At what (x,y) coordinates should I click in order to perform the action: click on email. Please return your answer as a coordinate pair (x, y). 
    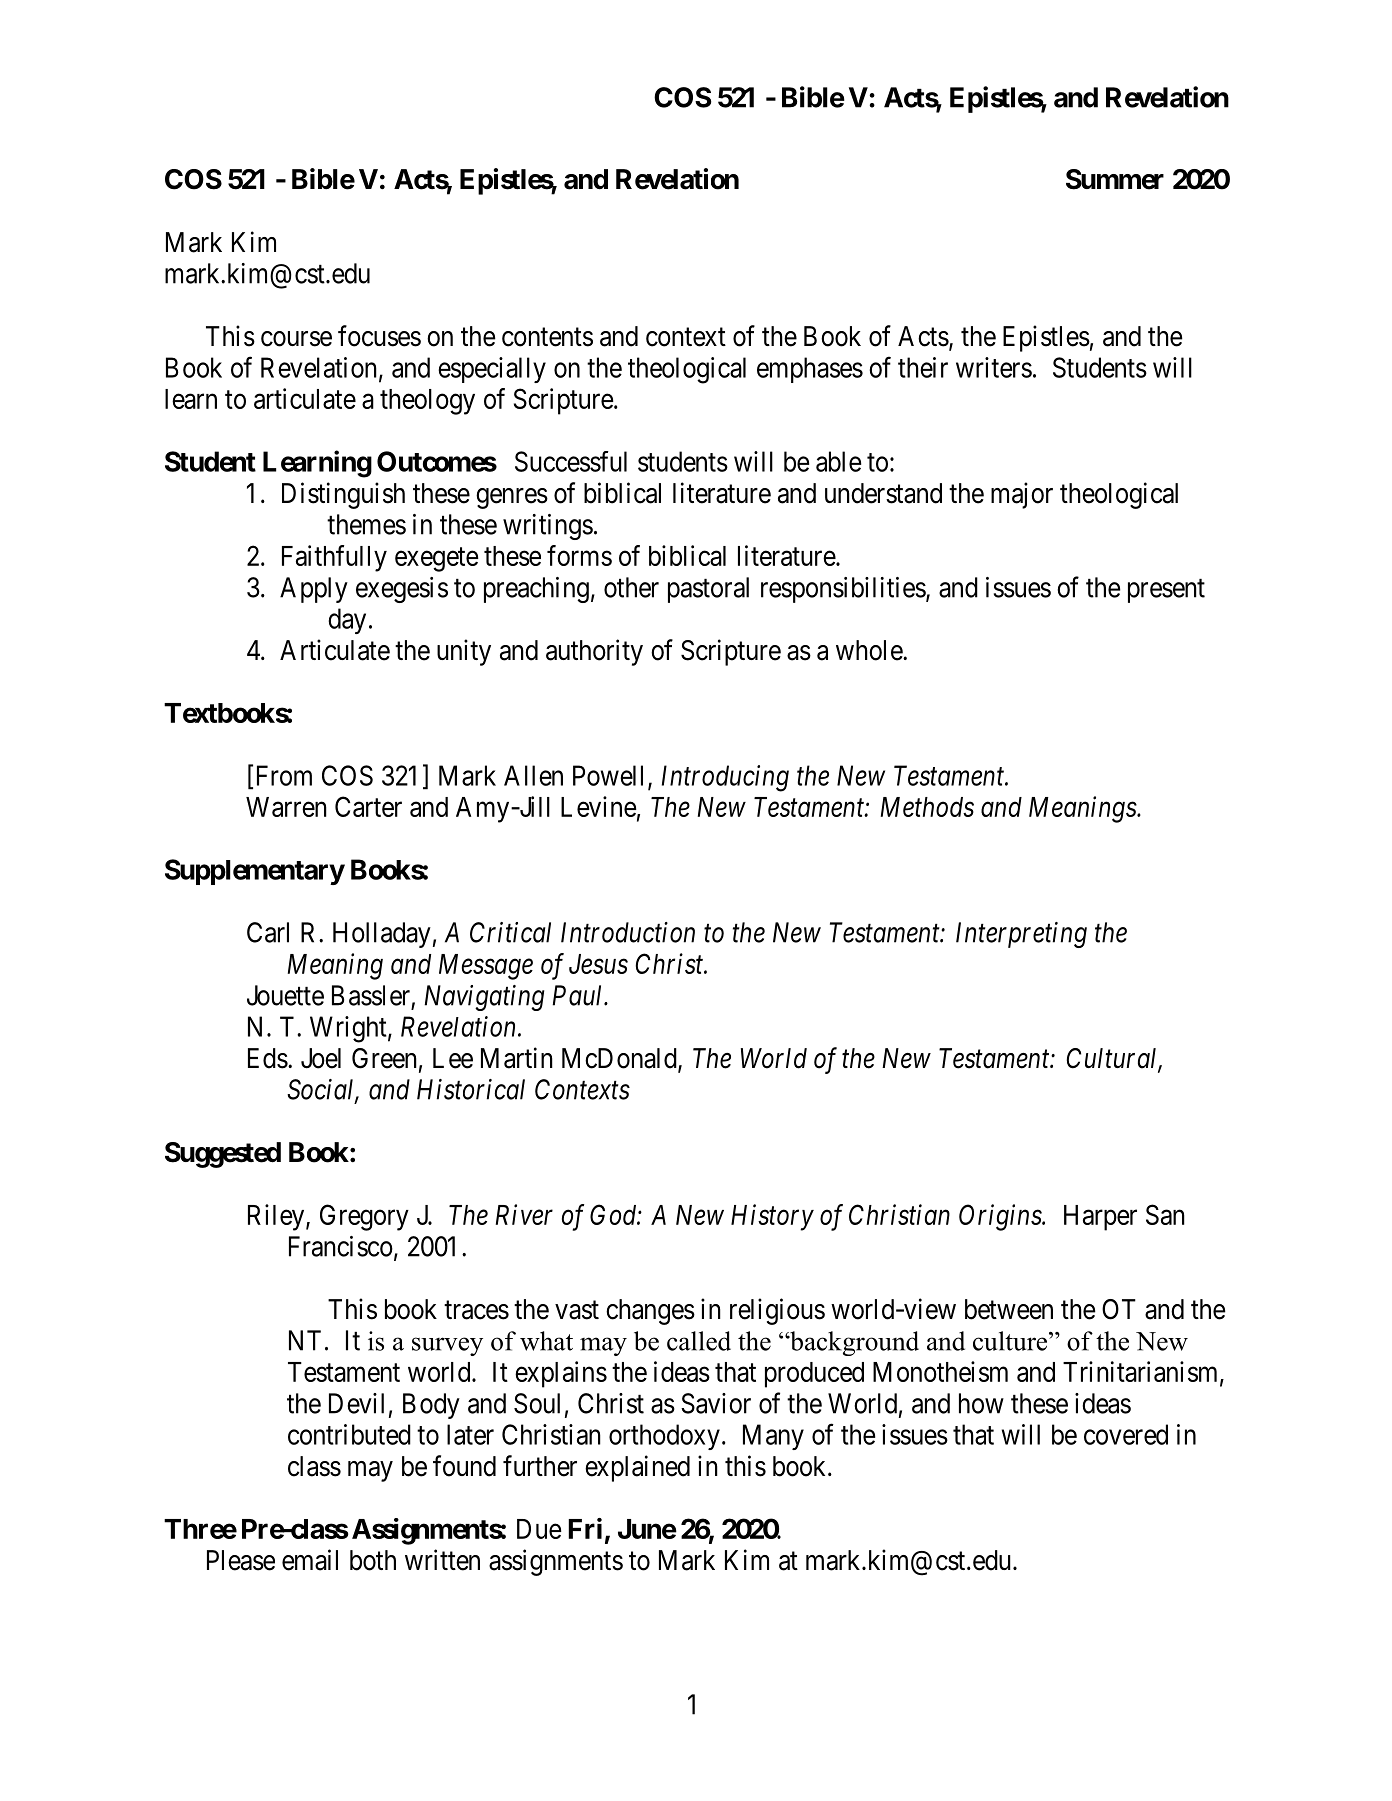
    Looking at the image, I should click on (310, 1560).
